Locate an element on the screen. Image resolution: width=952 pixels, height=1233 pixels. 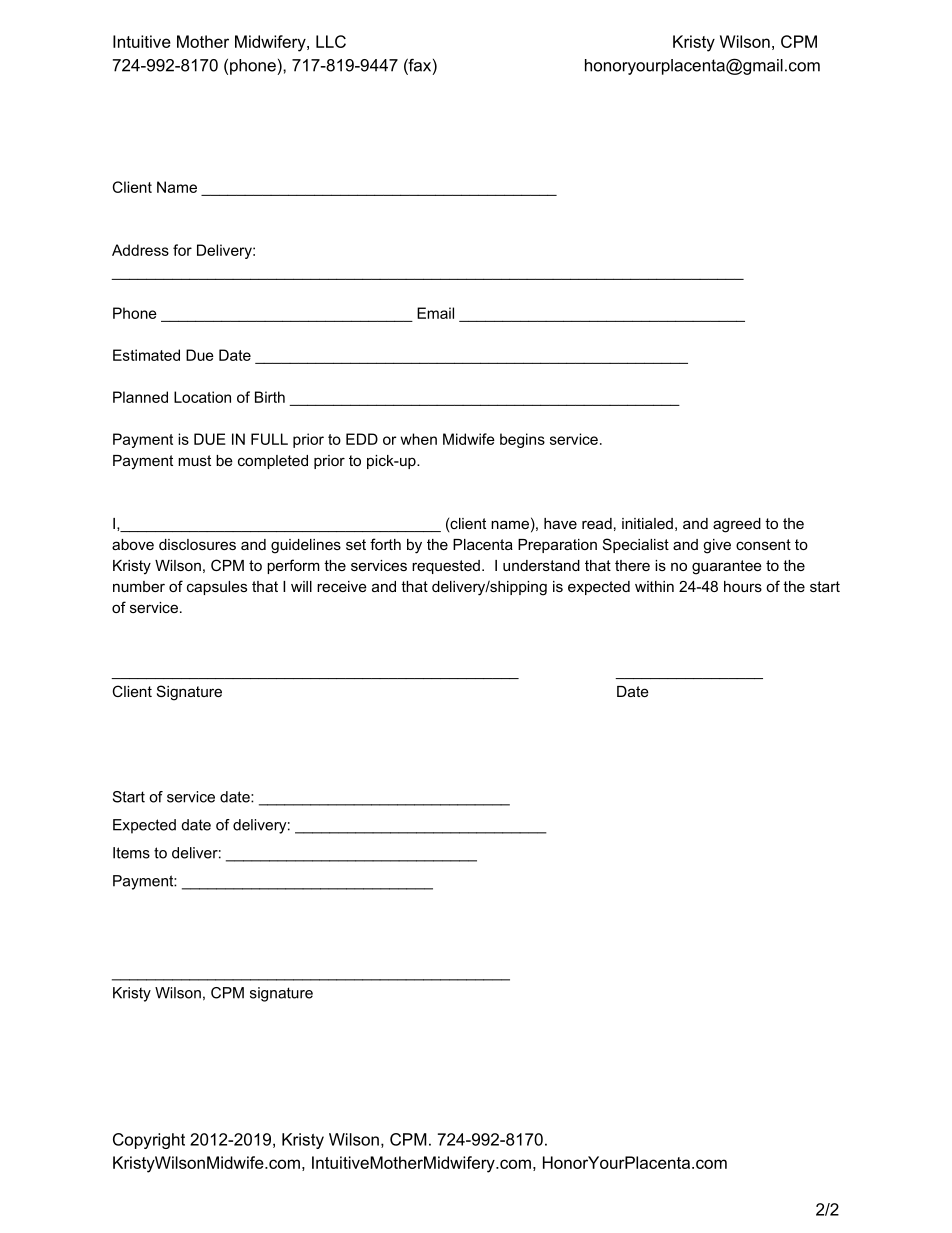
guarantee is located at coordinates (727, 567).
